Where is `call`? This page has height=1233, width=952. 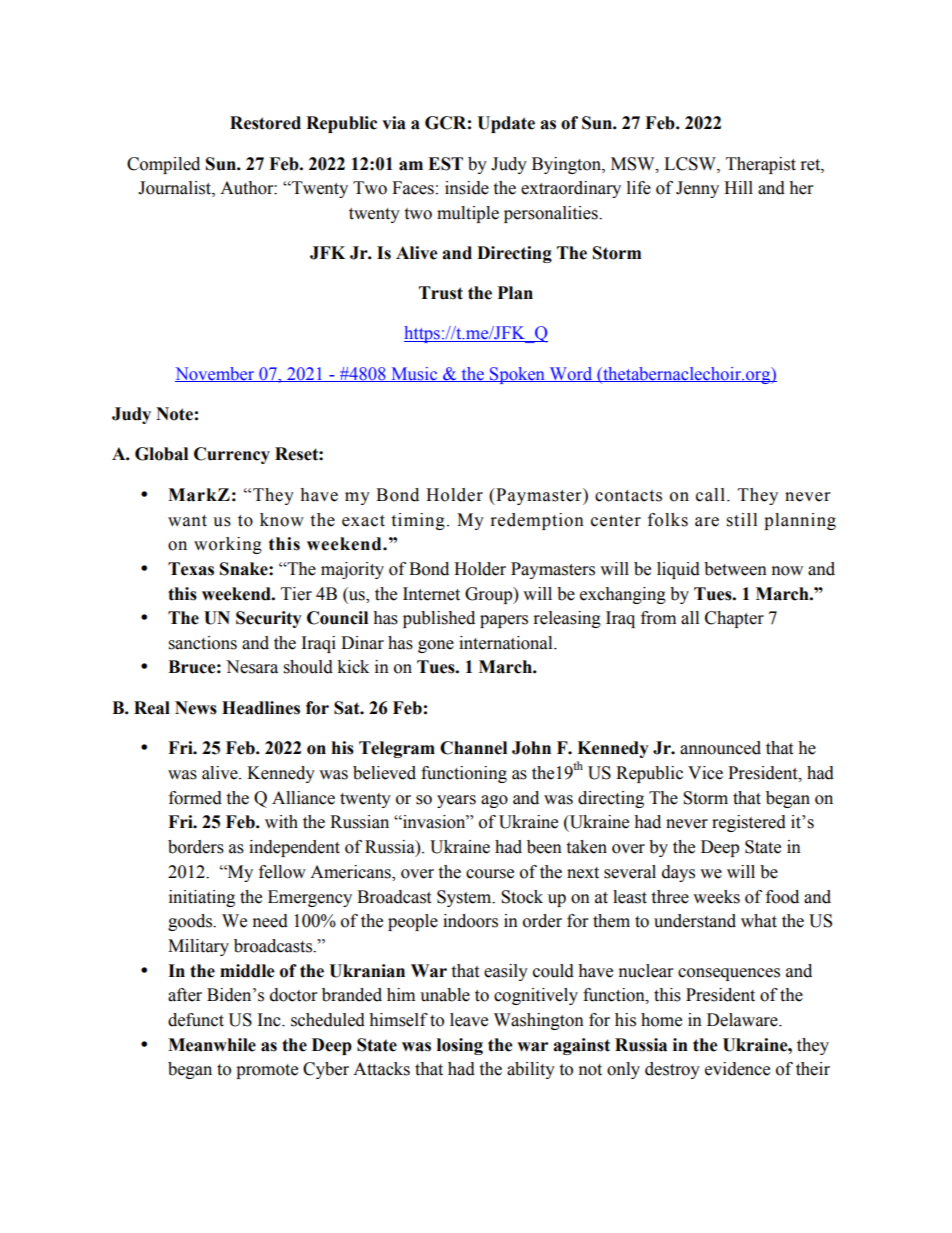
call is located at coordinates (710, 495).
